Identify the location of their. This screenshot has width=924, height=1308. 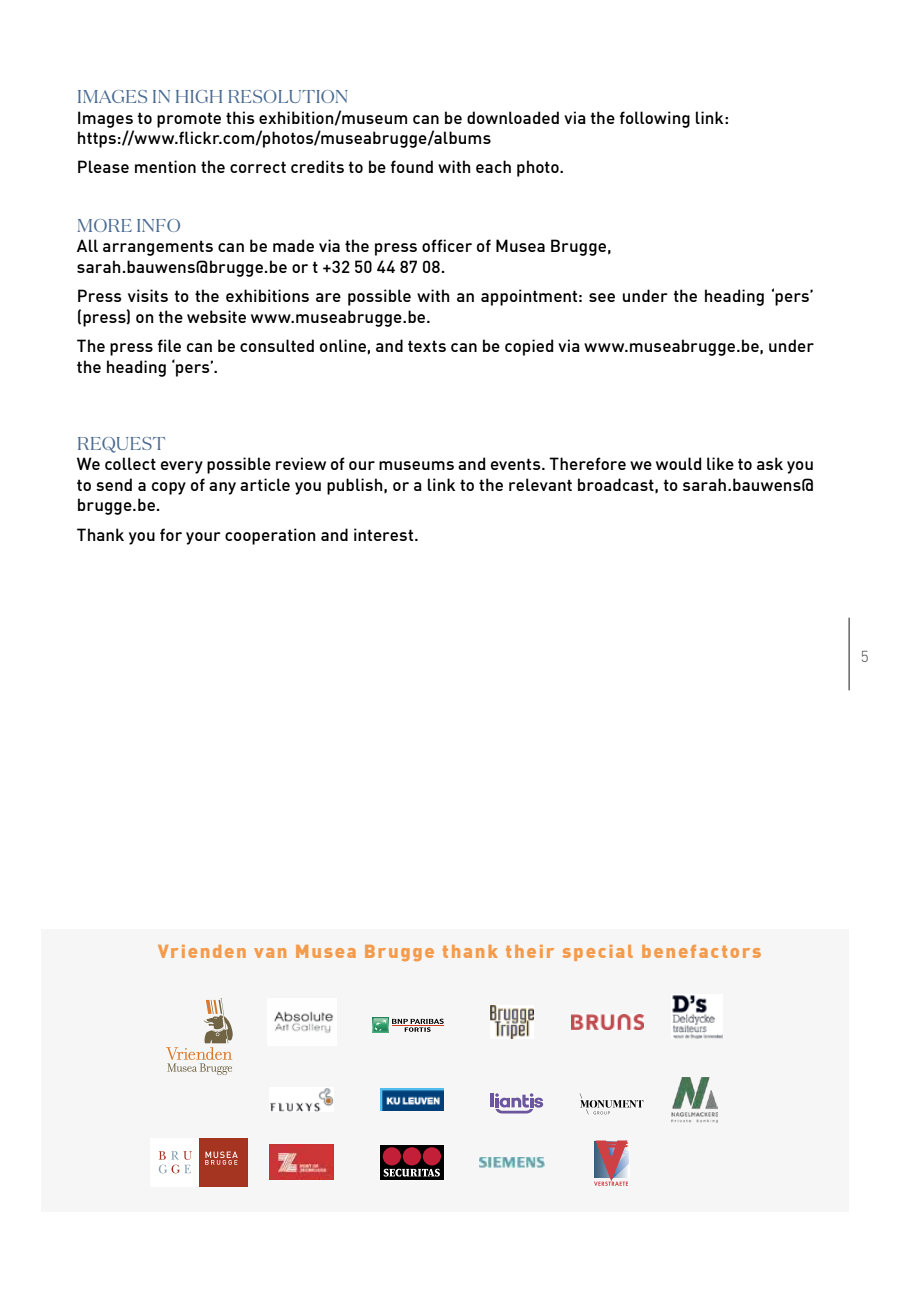
(530, 951).
